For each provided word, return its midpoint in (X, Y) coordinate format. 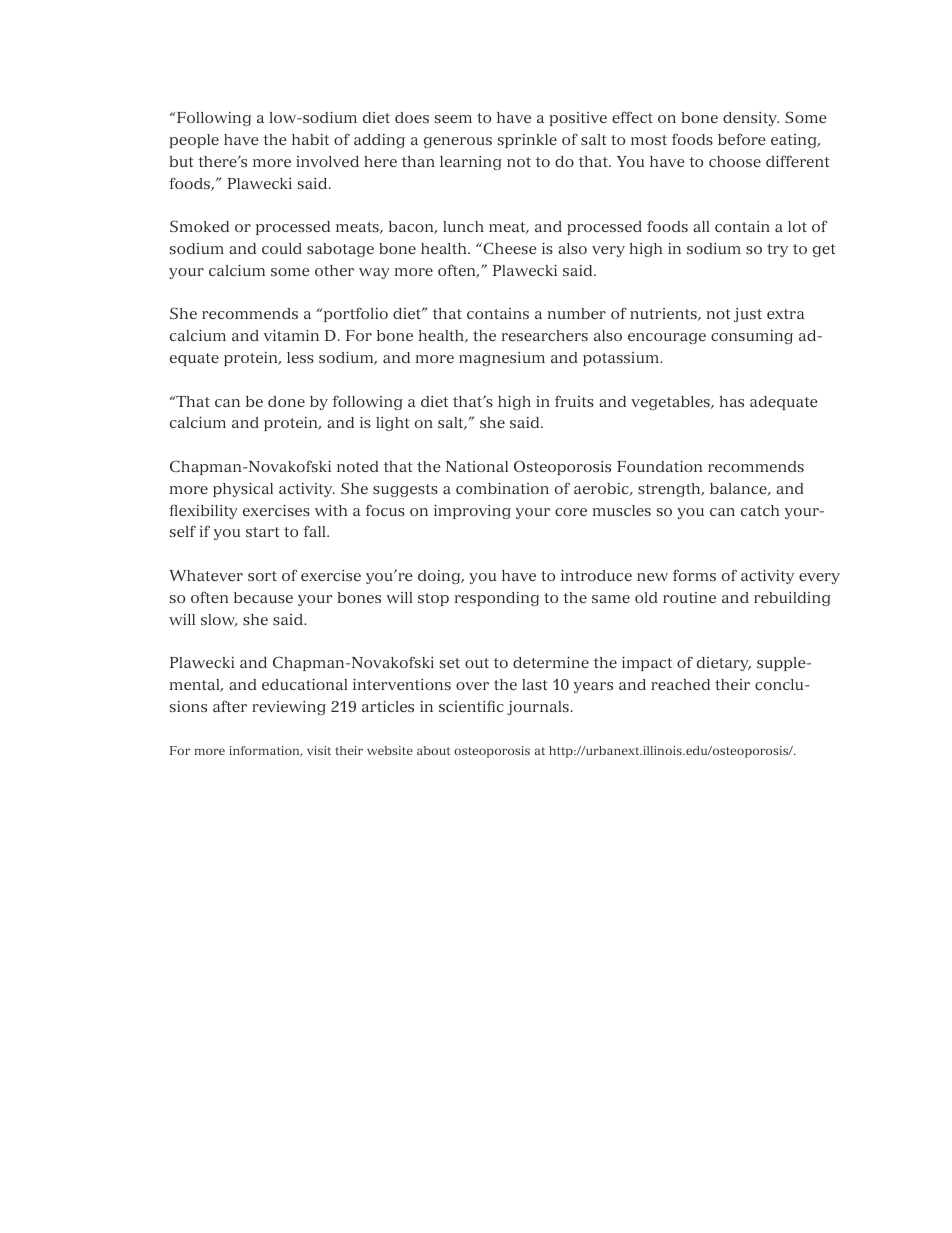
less (300, 357)
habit (310, 139)
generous (458, 142)
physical (243, 490)
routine (689, 597)
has (732, 401)
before (742, 139)
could (282, 248)
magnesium (502, 359)
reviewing (289, 708)
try (777, 250)
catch (760, 510)
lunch (463, 226)
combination (502, 488)
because (263, 597)
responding (497, 599)
